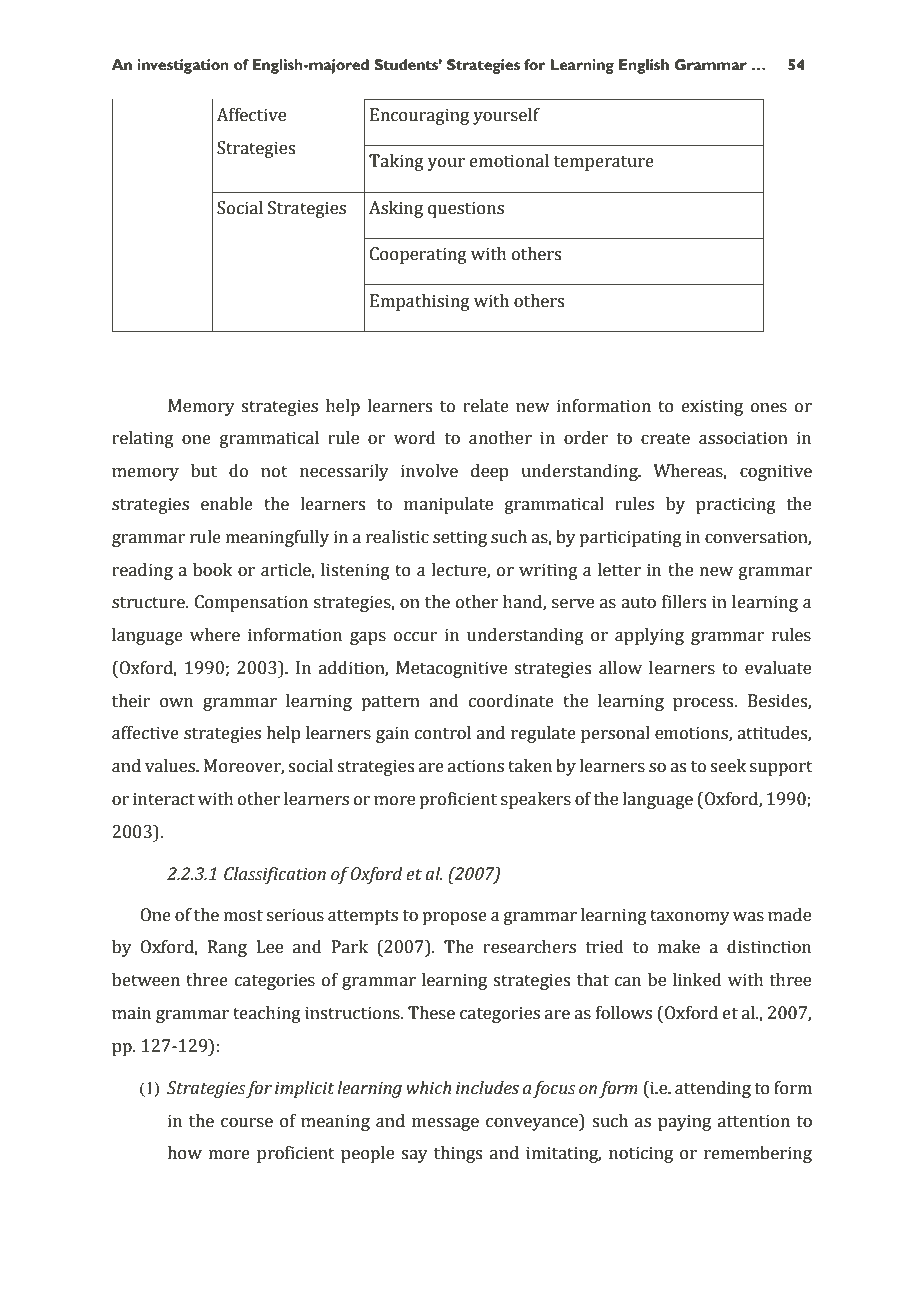 The height and width of the screenshot is (1308, 924). What do you see at coordinates (415, 637) in the screenshot?
I see `occur` at bounding box center [415, 637].
